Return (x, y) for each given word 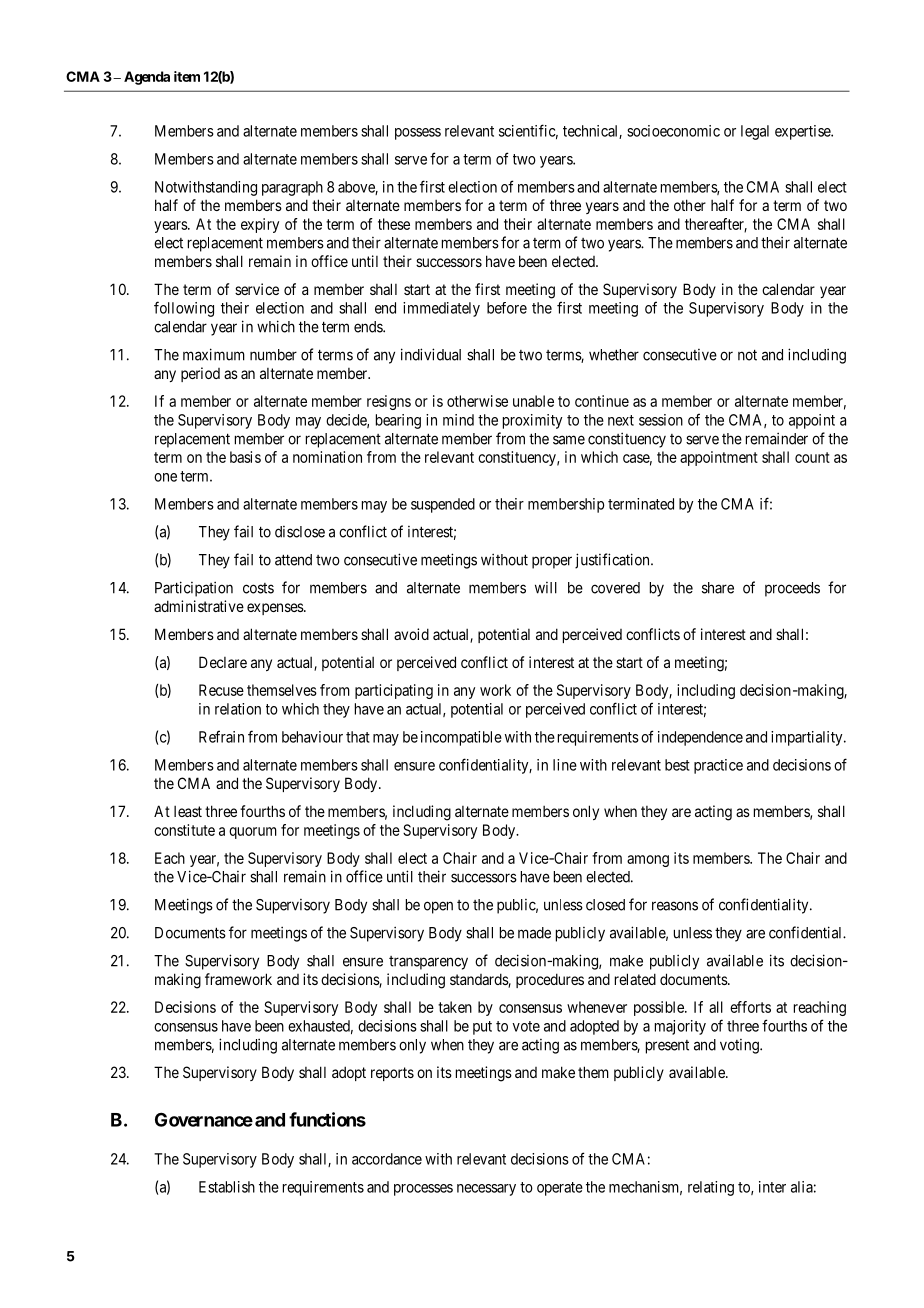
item (187, 76)
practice (718, 766)
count (812, 457)
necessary (486, 1190)
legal (755, 132)
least (188, 811)
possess (418, 134)
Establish (227, 1187)
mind (458, 420)
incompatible (461, 738)
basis (245, 457)
